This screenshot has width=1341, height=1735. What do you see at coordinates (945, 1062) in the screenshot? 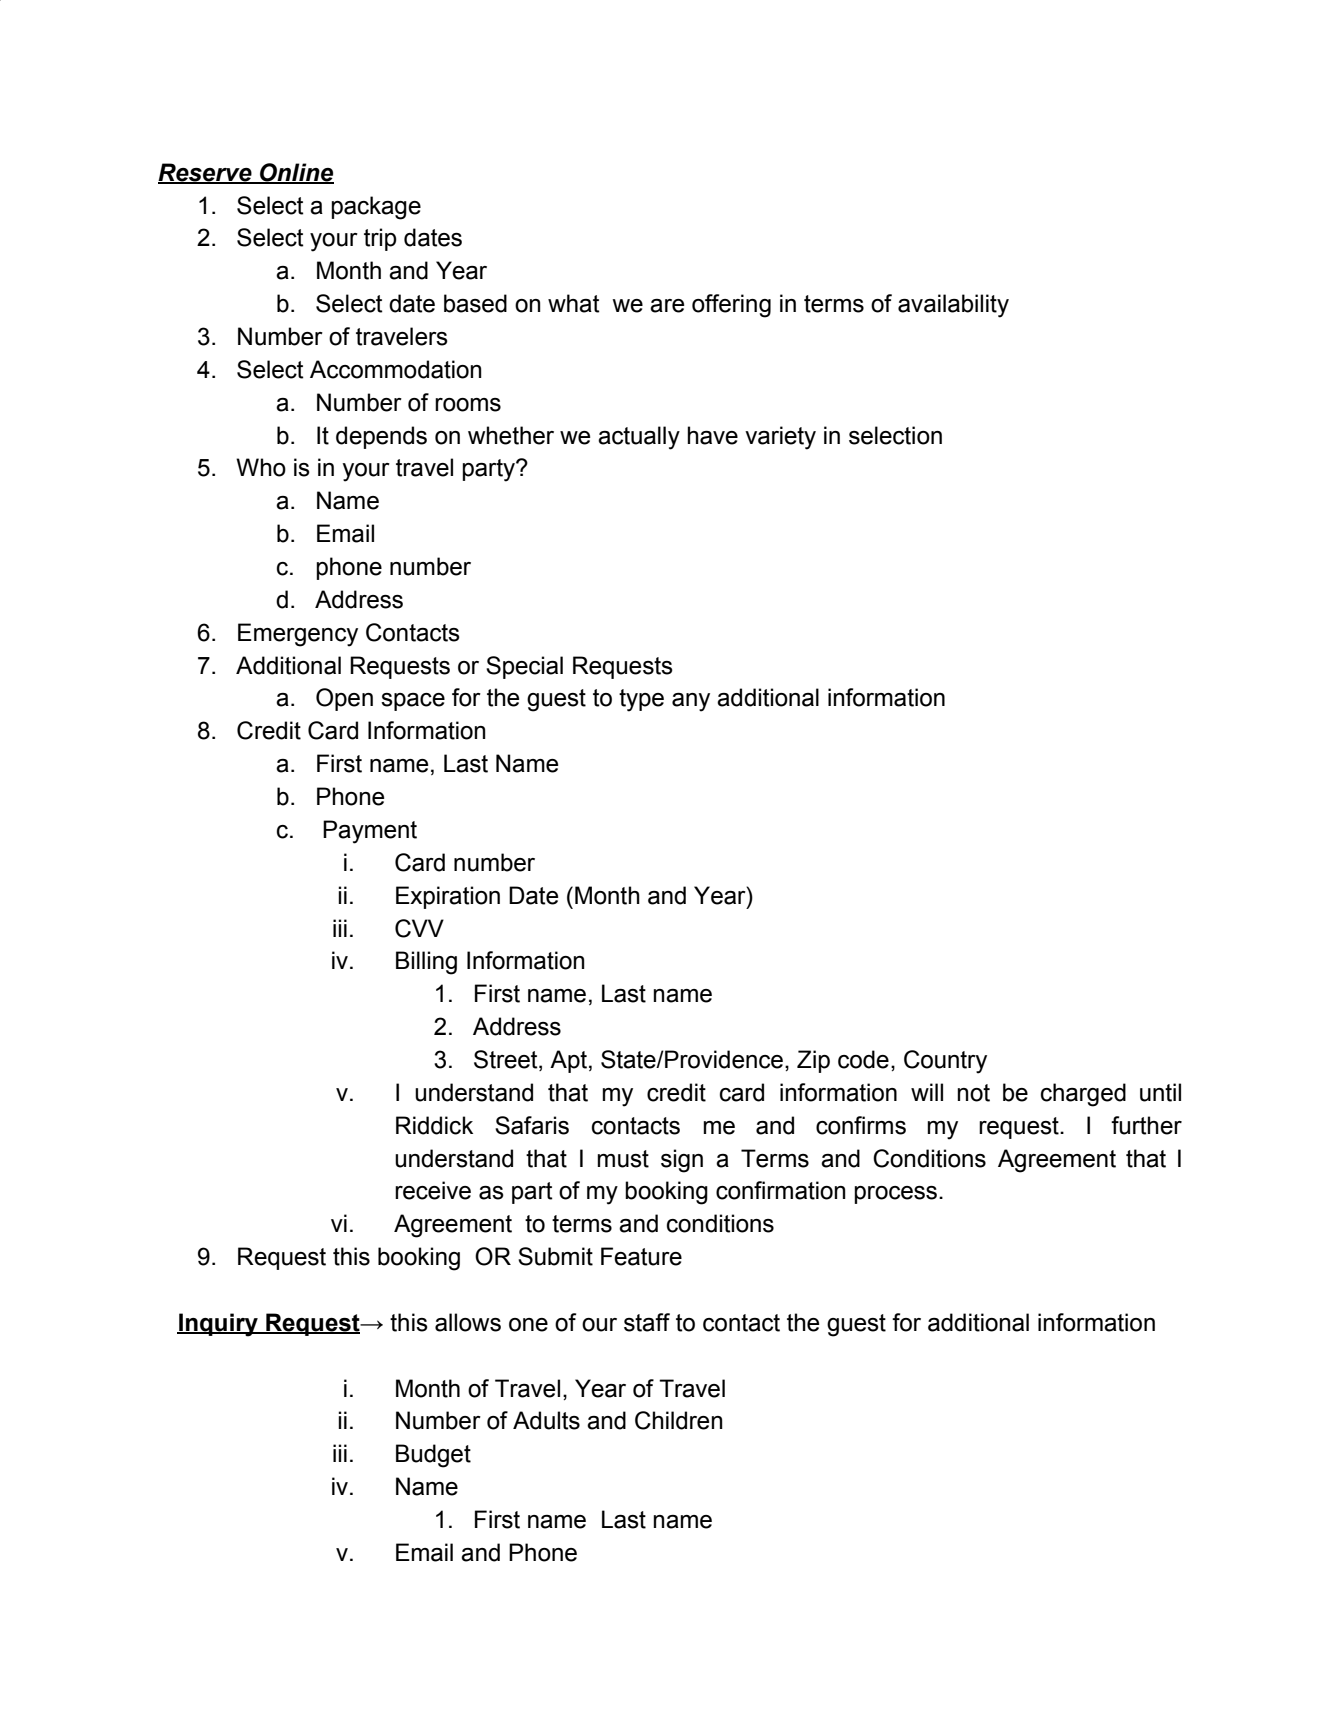
I see `Country` at bounding box center [945, 1062].
